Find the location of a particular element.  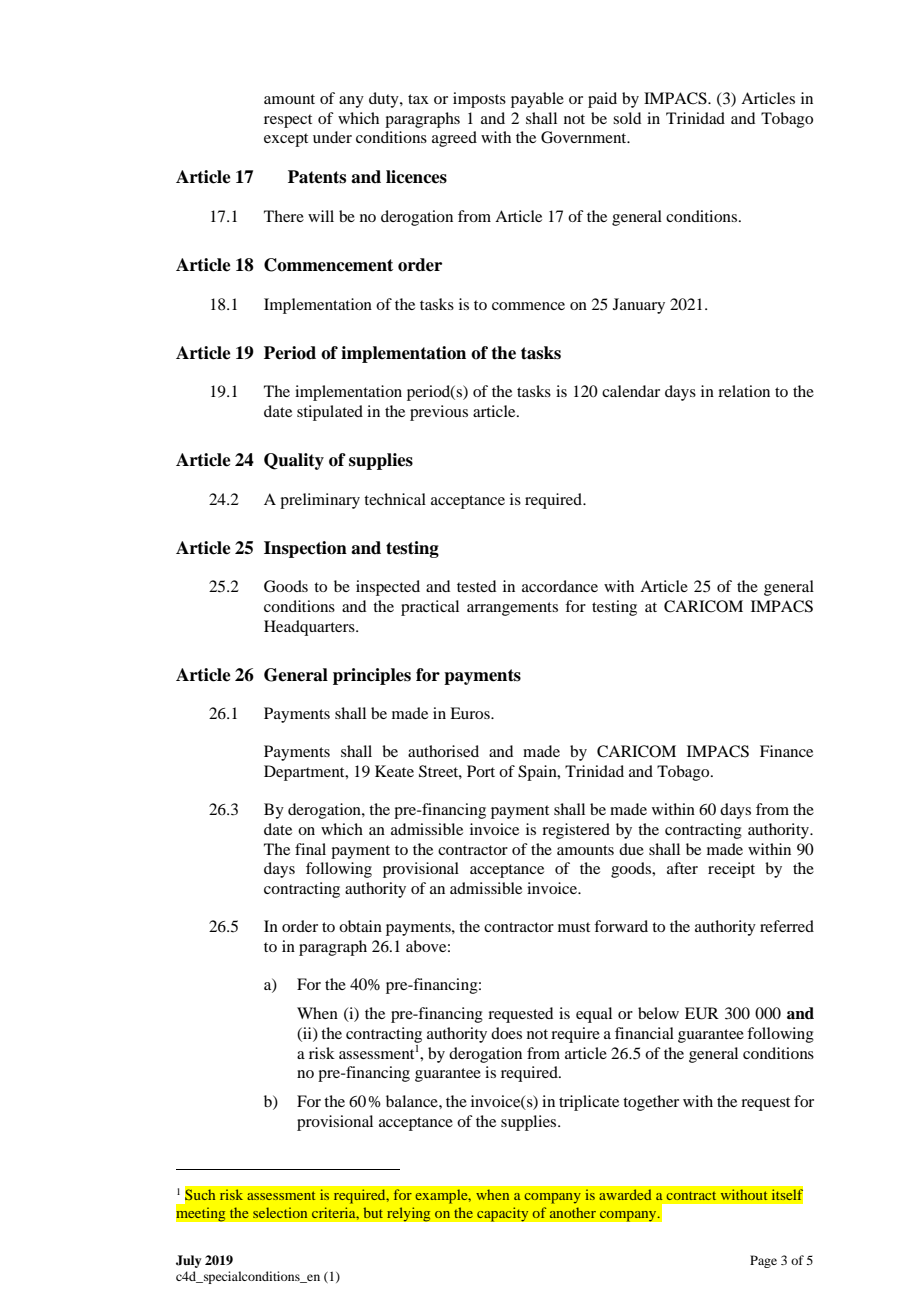

selection is located at coordinates (280, 1212).
